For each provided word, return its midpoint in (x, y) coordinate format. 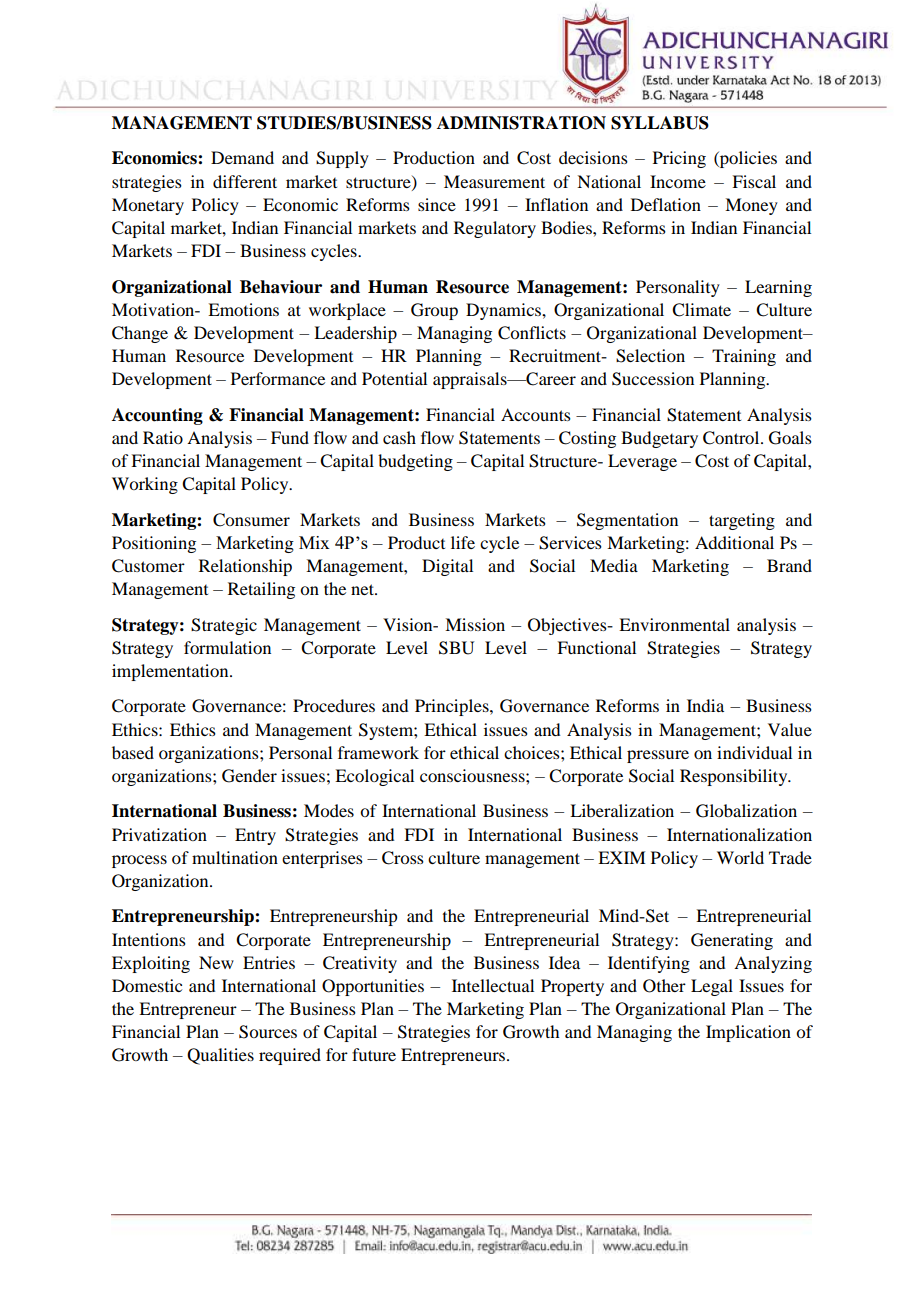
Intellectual (493, 985)
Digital (447, 567)
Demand (242, 157)
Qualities (220, 1056)
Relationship (245, 567)
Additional (734, 542)
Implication (748, 1033)
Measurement (494, 181)
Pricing (679, 159)
